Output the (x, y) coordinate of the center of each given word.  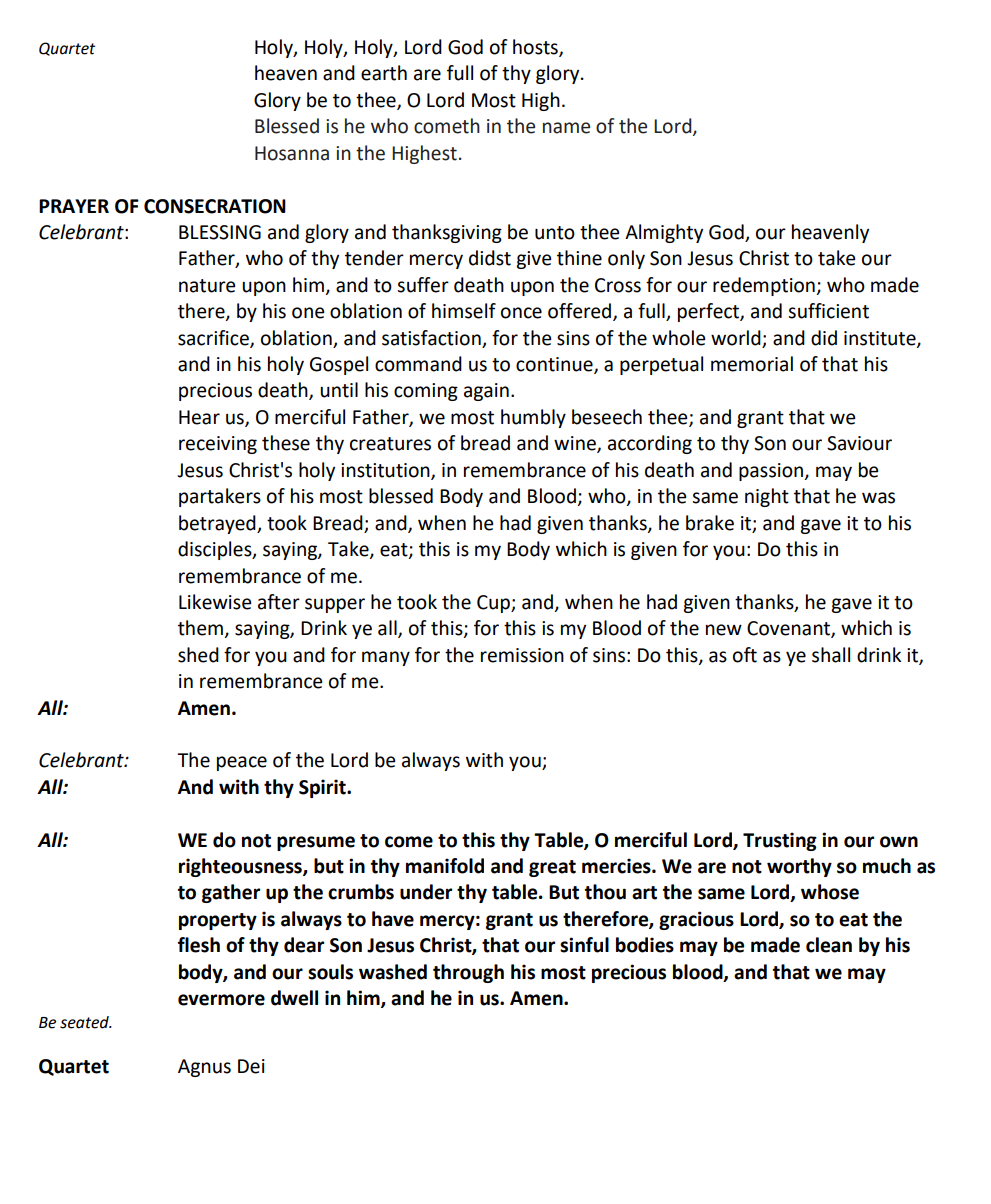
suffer (423, 285)
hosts (536, 48)
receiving (218, 445)
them (200, 628)
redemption (765, 286)
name (566, 128)
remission (522, 655)
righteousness (241, 867)
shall (831, 655)
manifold (445, 866)
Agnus (204, 1068)
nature (207, 286)
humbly (533, 418)
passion (772, 472)
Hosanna (292, 153)
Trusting (780, 841)
